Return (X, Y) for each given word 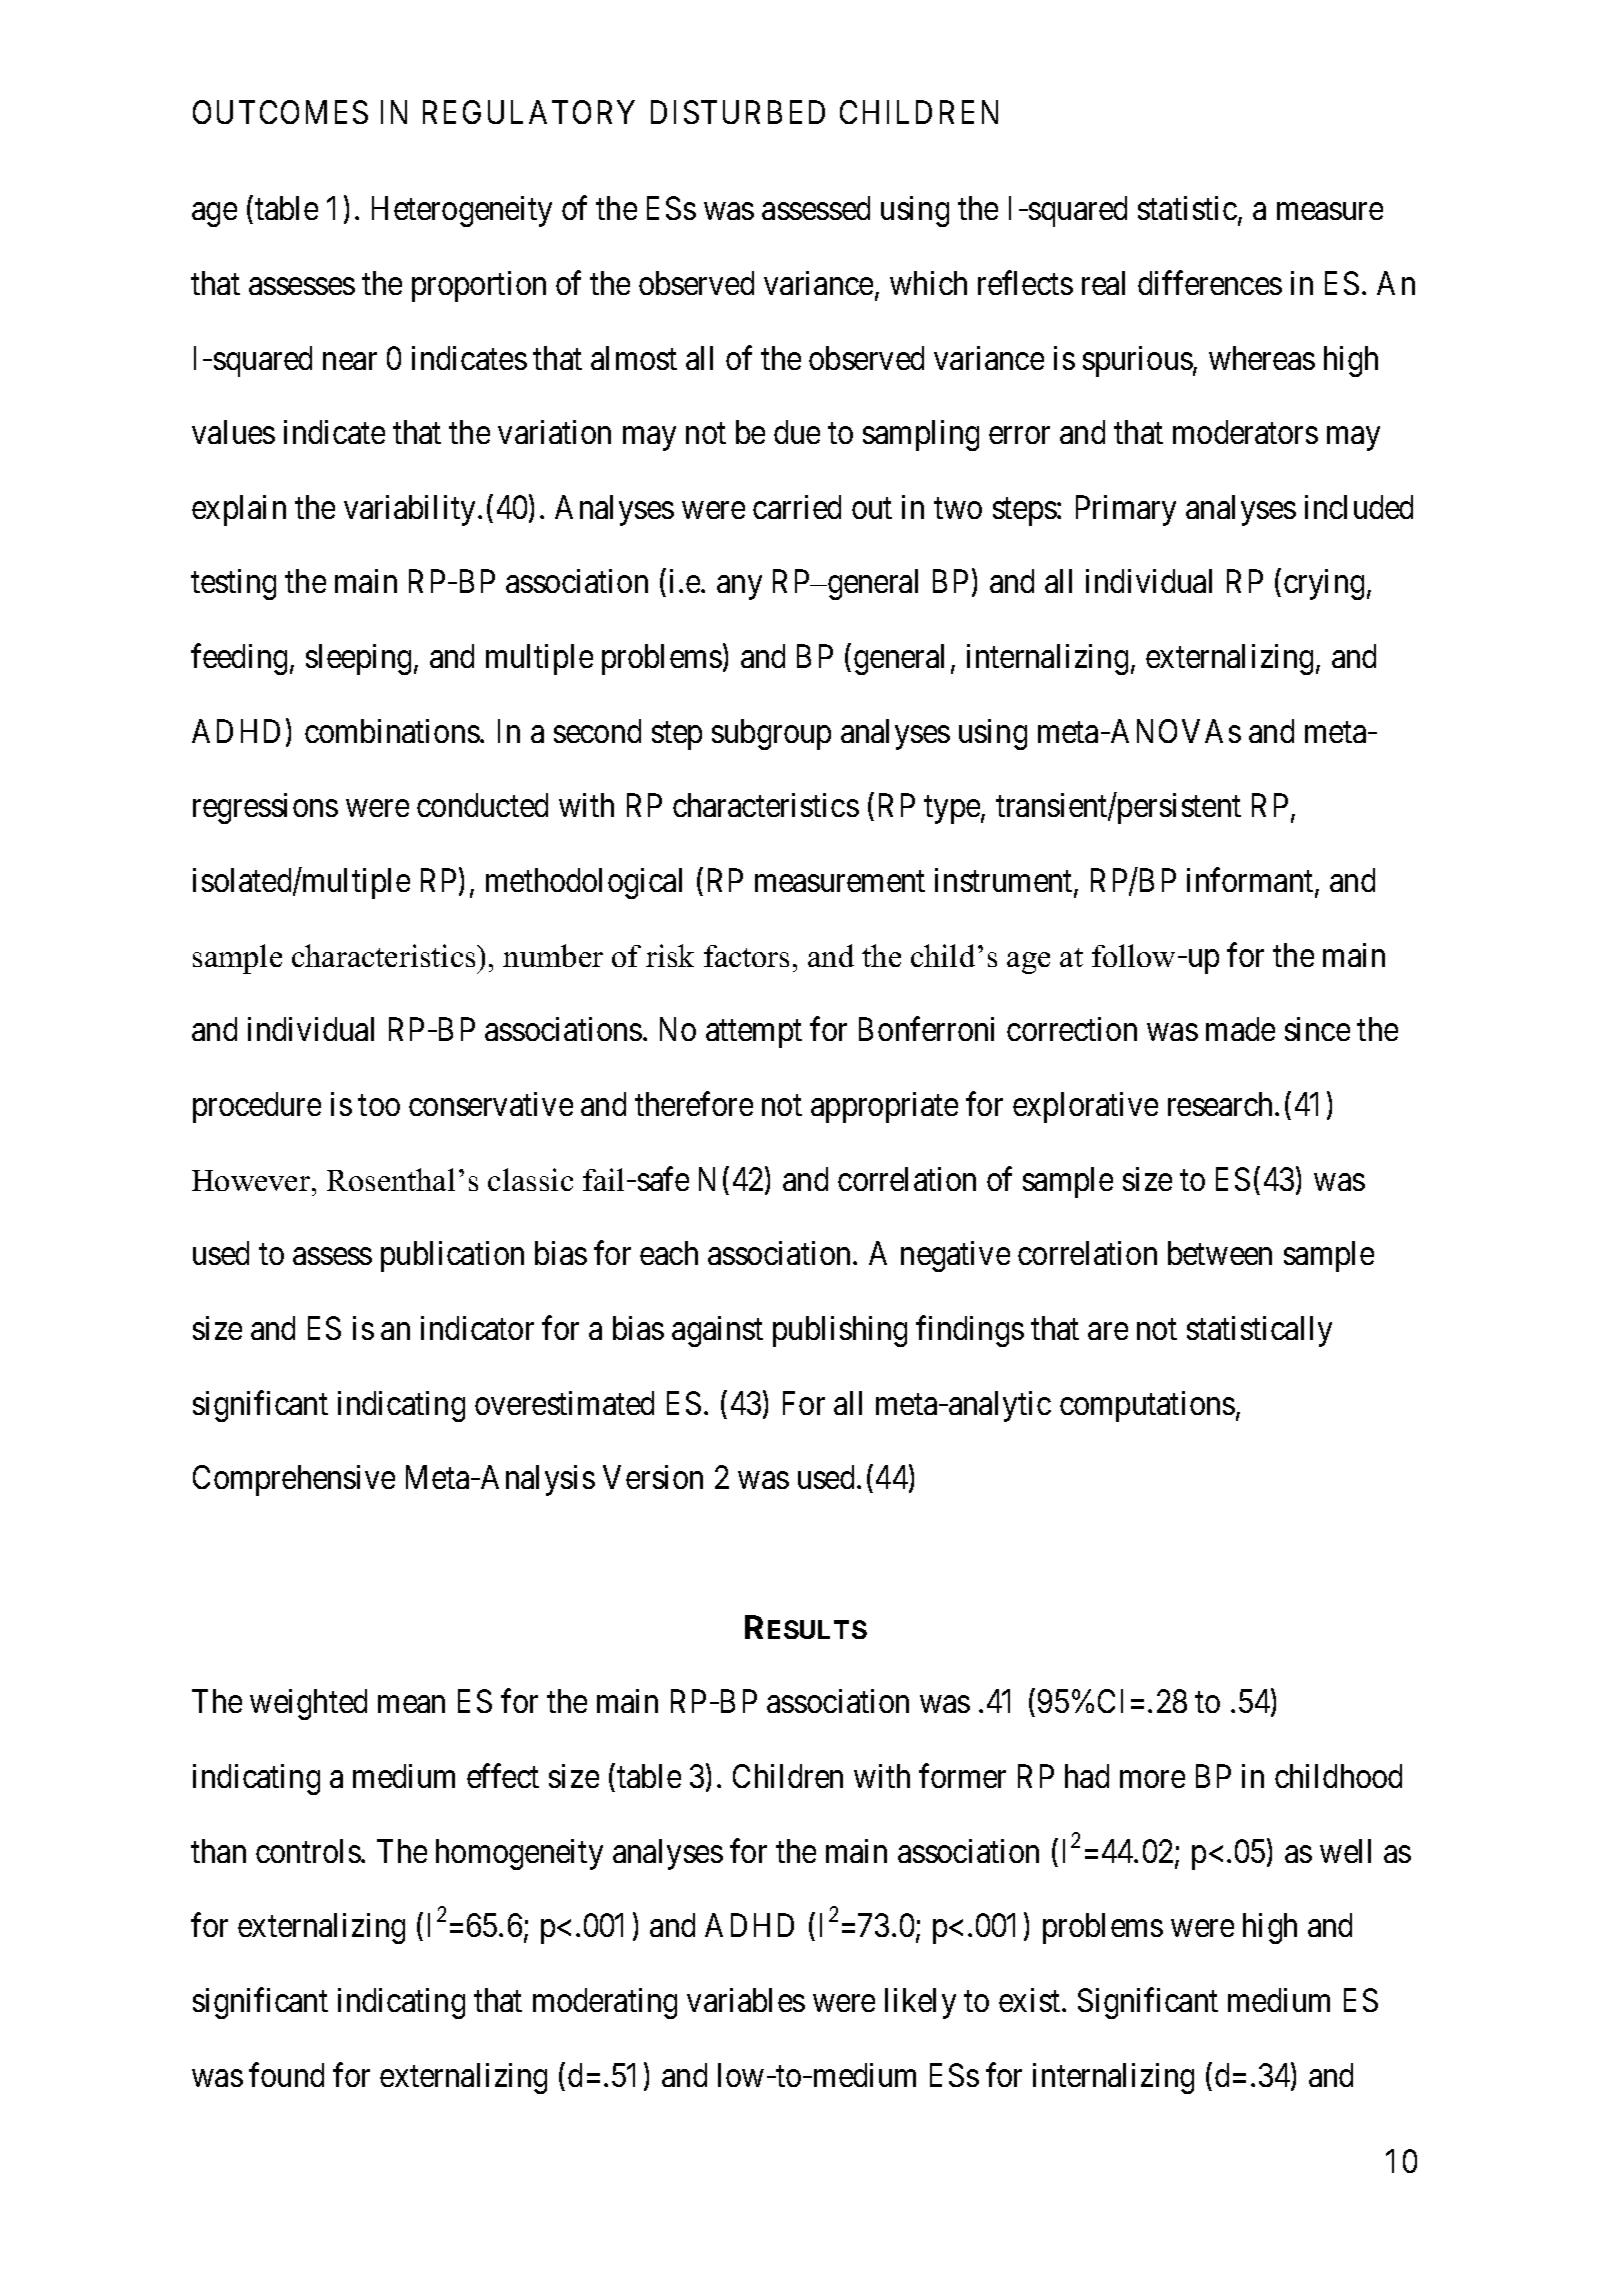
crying (1324, 584)
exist (1031, 2000)
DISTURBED (738, 112)
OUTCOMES (280, 112)
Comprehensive (294, 1480)
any (739, 588)
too (379, 1105)
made (1240, 1029)
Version (653, 1477)
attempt (754, 1034)
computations (1147, 1406)
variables (746, 2000)
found (286, 2075)
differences (1210, 283)
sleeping (360, 659)
